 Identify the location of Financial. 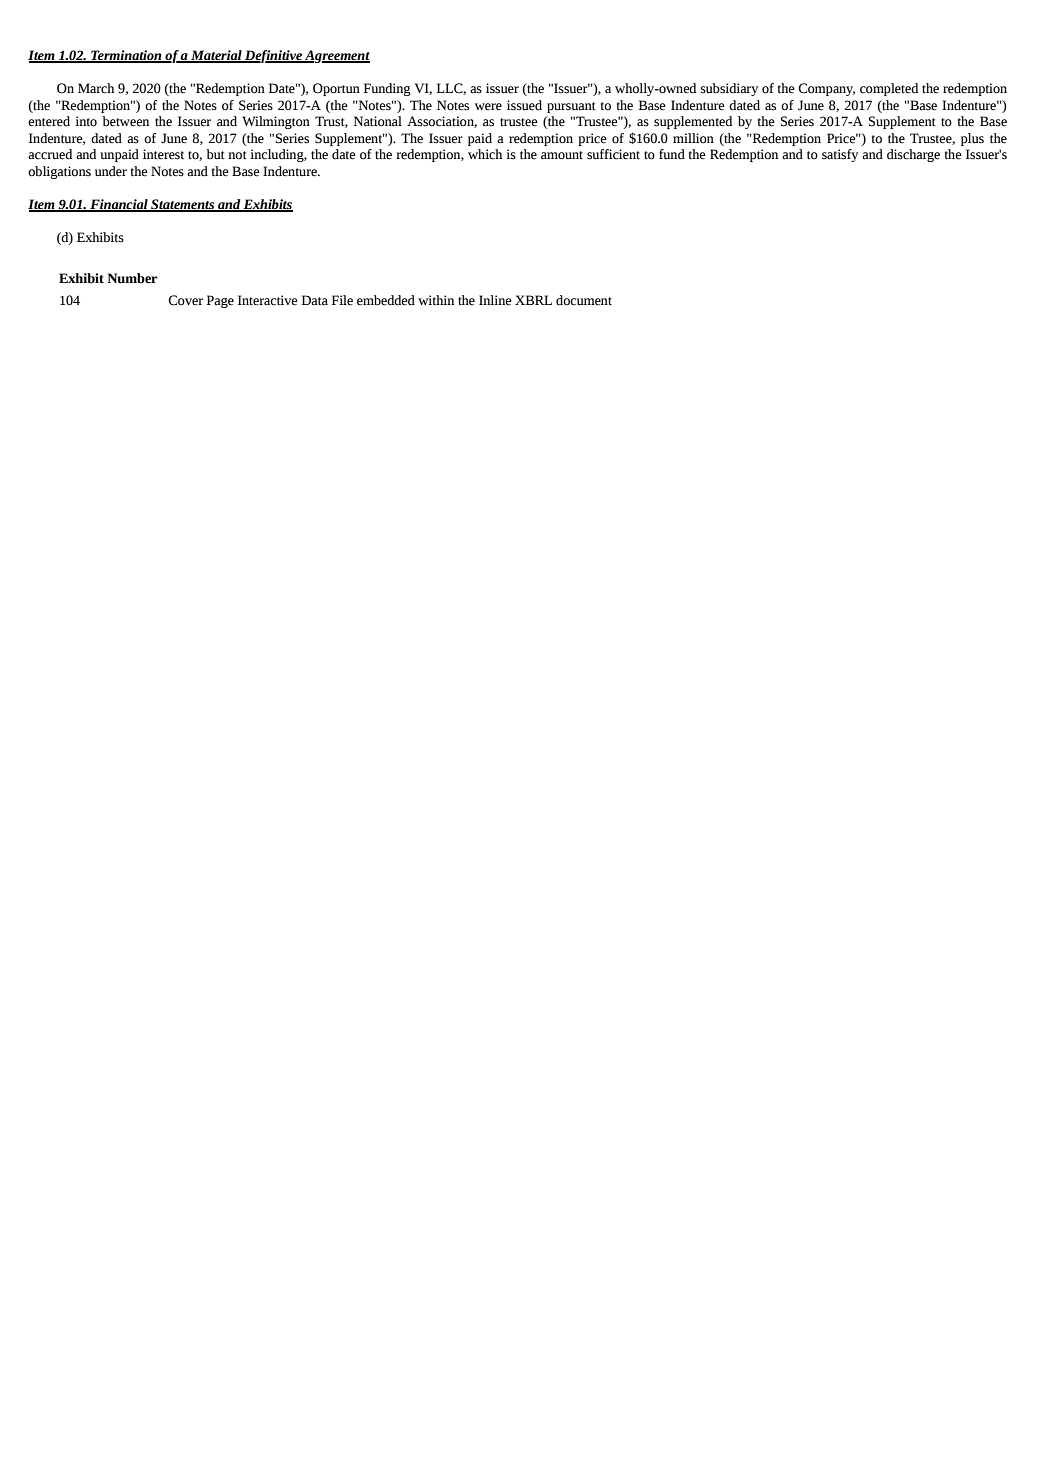
(119, 205).
